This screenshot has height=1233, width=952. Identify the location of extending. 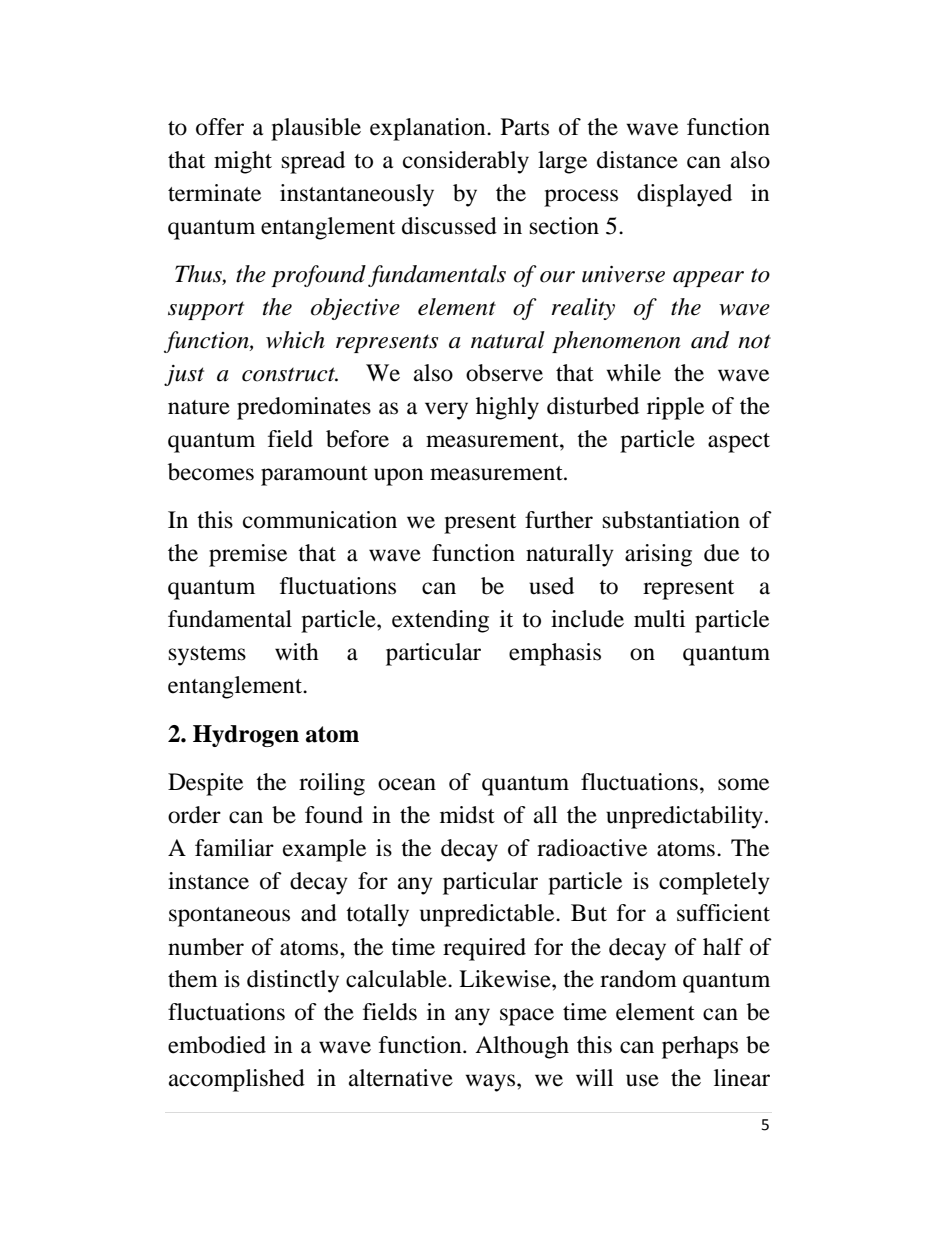
(440, 621).
